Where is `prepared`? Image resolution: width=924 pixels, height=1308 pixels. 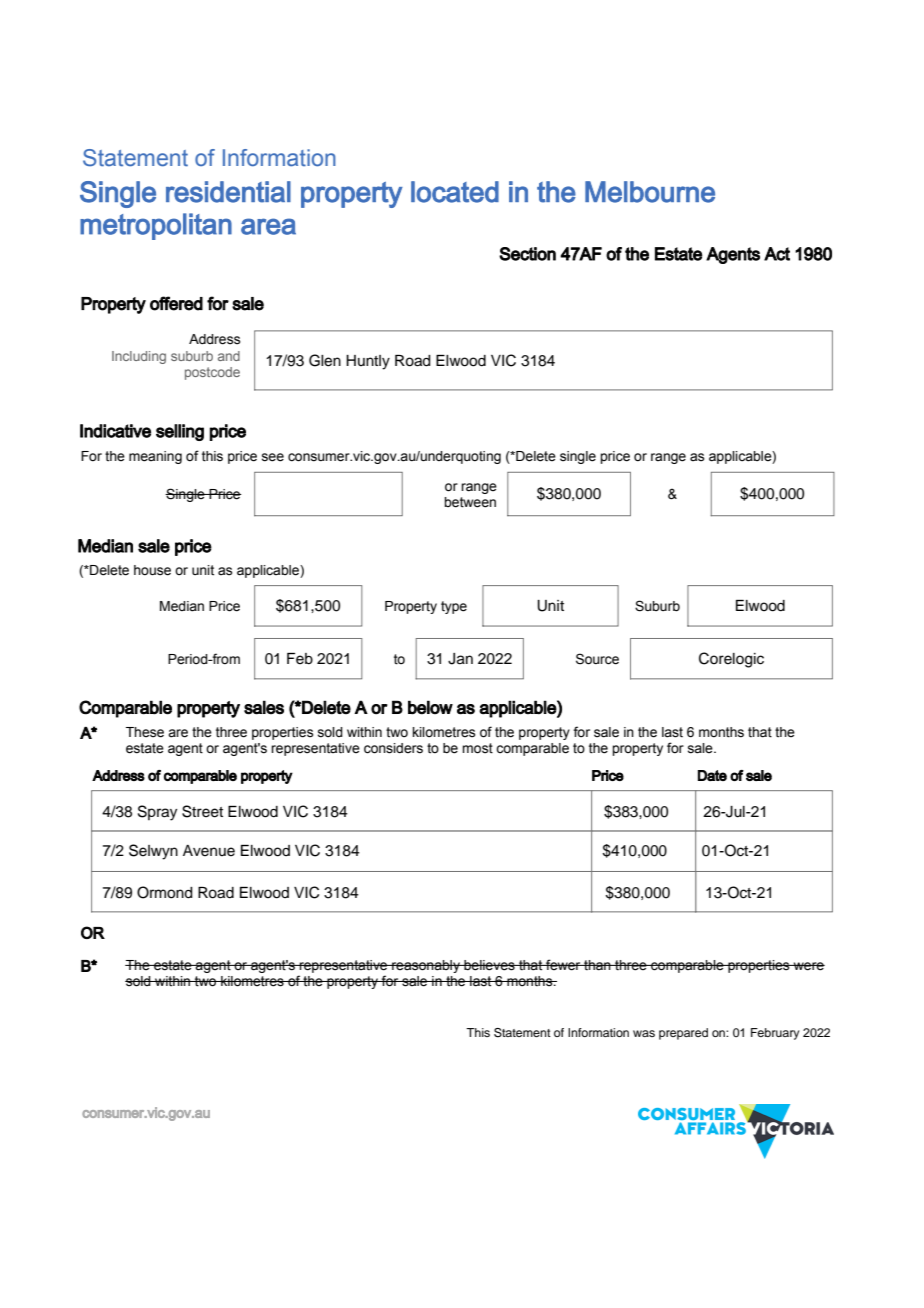 prepared is located at coordinates (683, 1034).
